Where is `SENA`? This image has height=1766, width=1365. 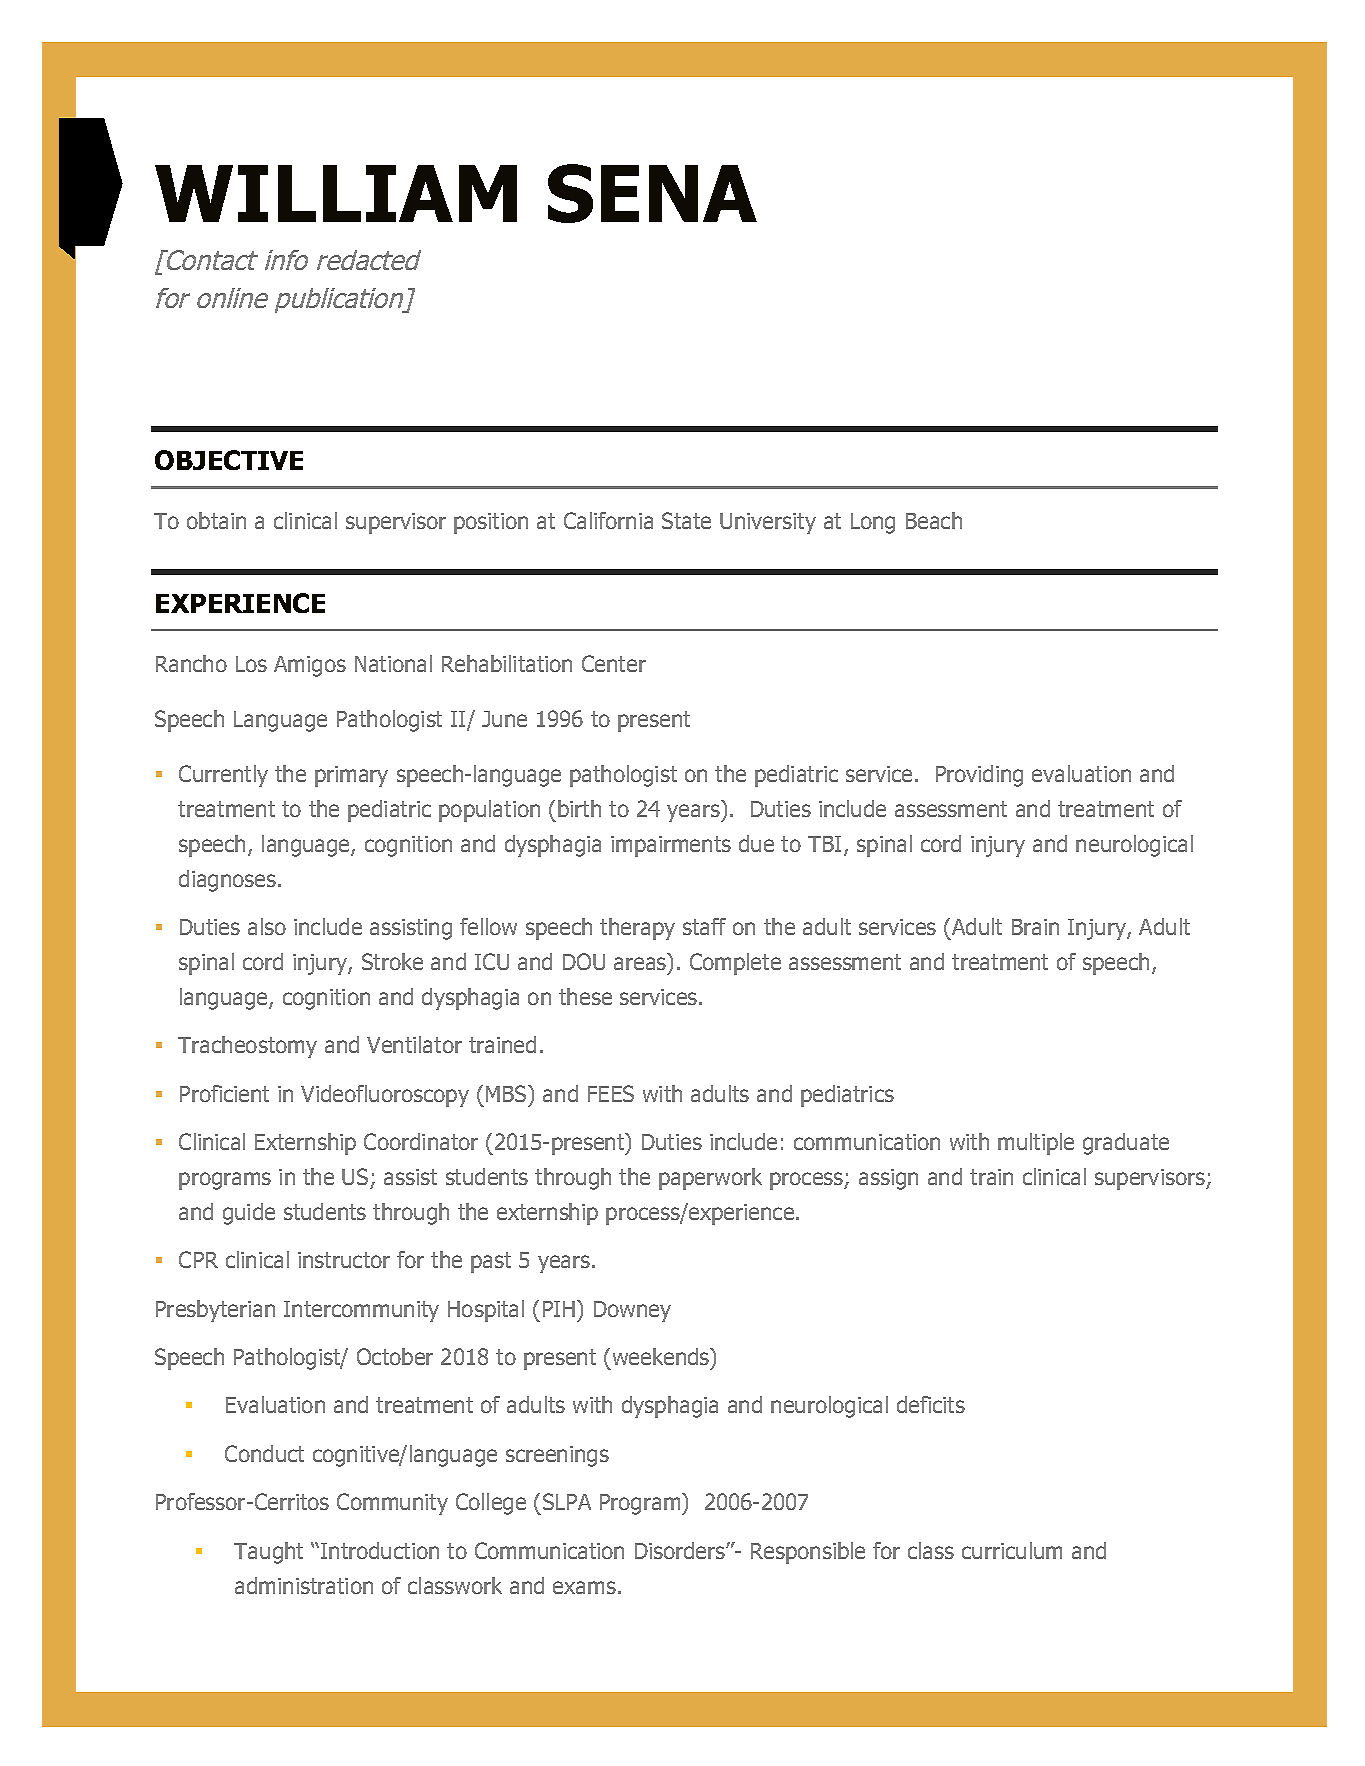
SENA is located at coordinates (652, 193).
